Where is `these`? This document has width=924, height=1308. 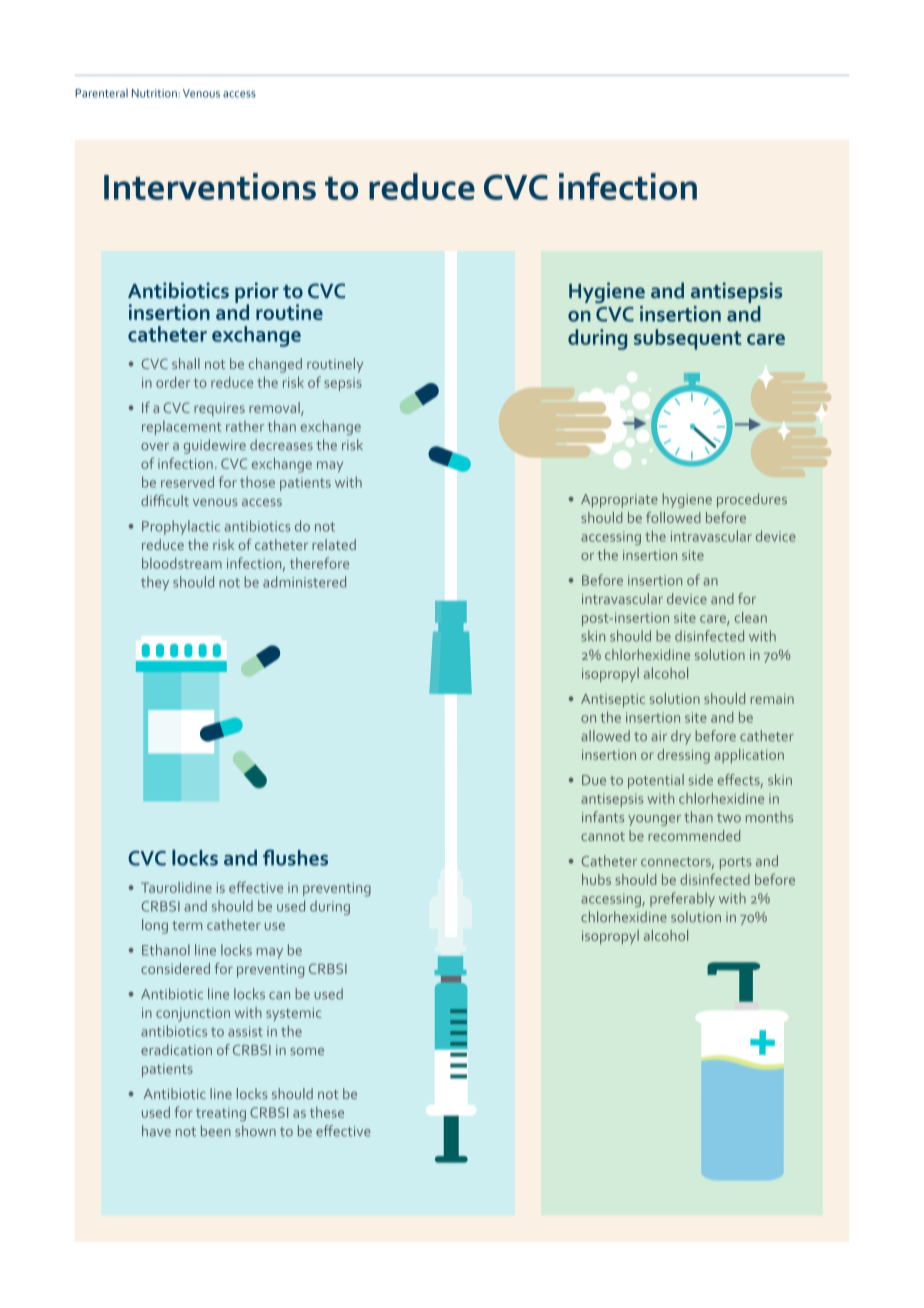 these is located at coordinates (327, 1112).
